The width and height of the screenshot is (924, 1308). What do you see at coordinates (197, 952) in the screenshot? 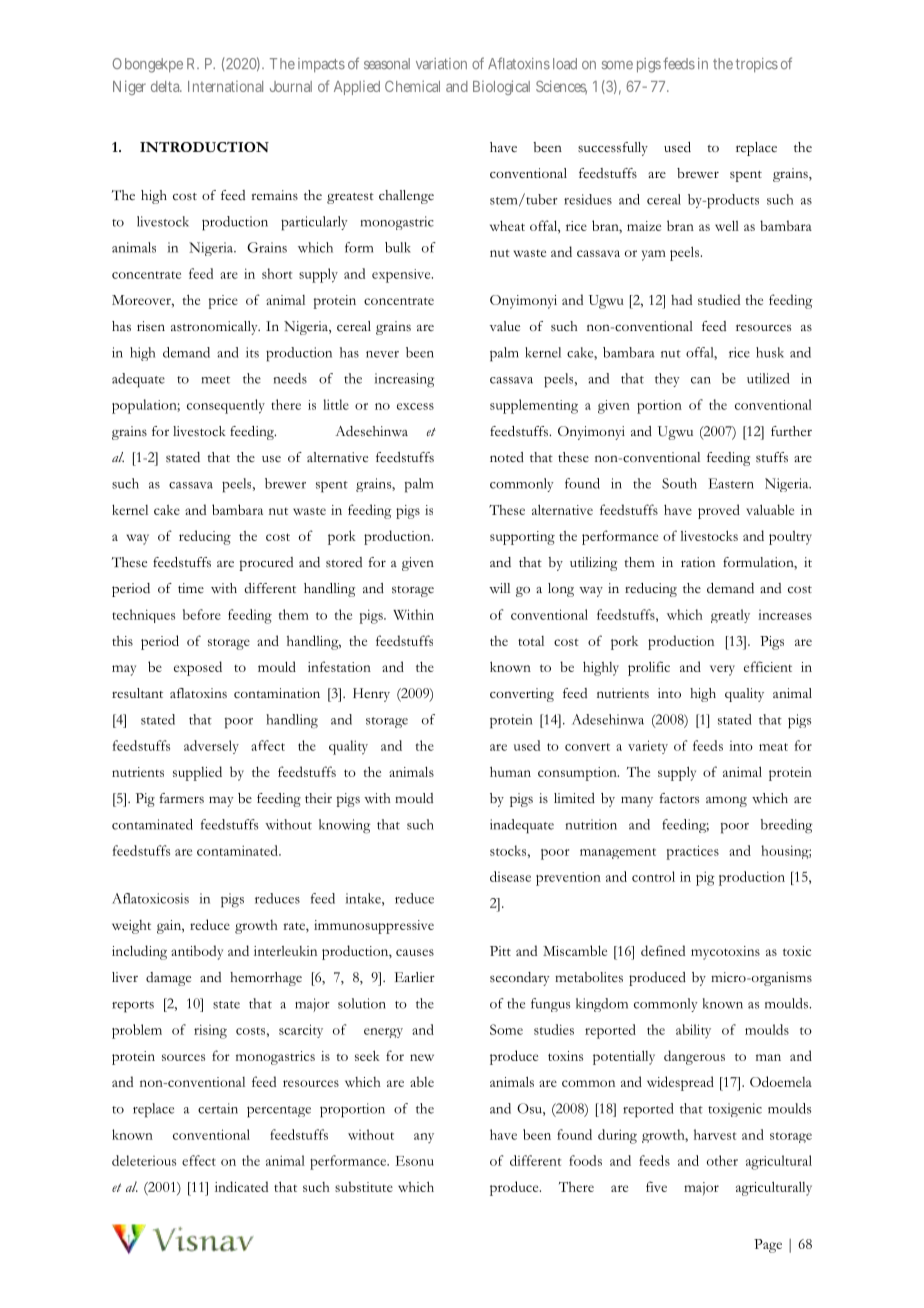
I see `antibody` at bounding box center [197, 952].
